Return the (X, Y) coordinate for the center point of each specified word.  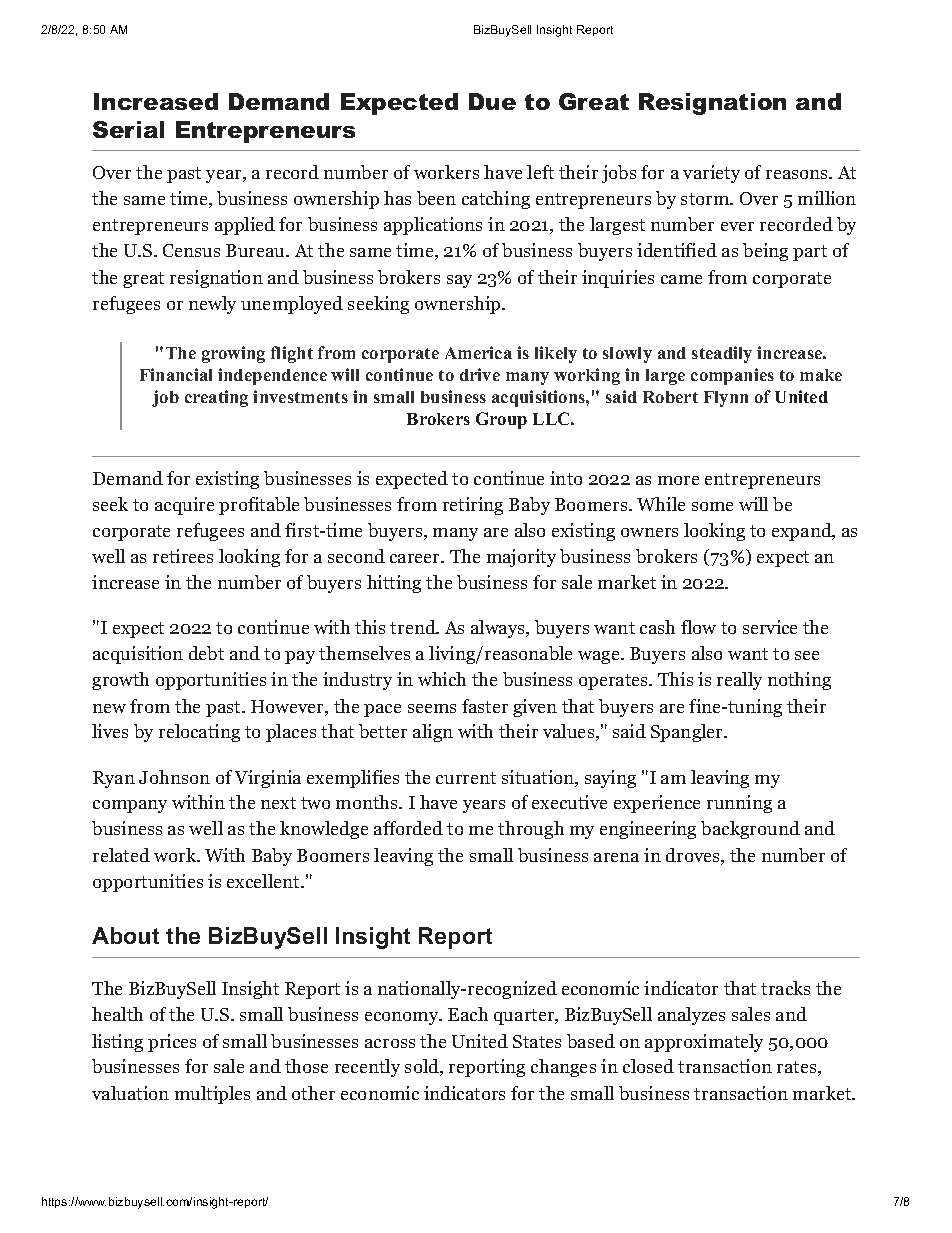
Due (492, 101)
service (770, 627)
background (750, 830)
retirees (183, 556)
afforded (408, 828)
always (499, 629)
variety (711, 174)
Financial (176, 374)
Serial (128, 129)
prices (172, 1043)
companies (732, 376)
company (130, 806)
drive (480, 374)
